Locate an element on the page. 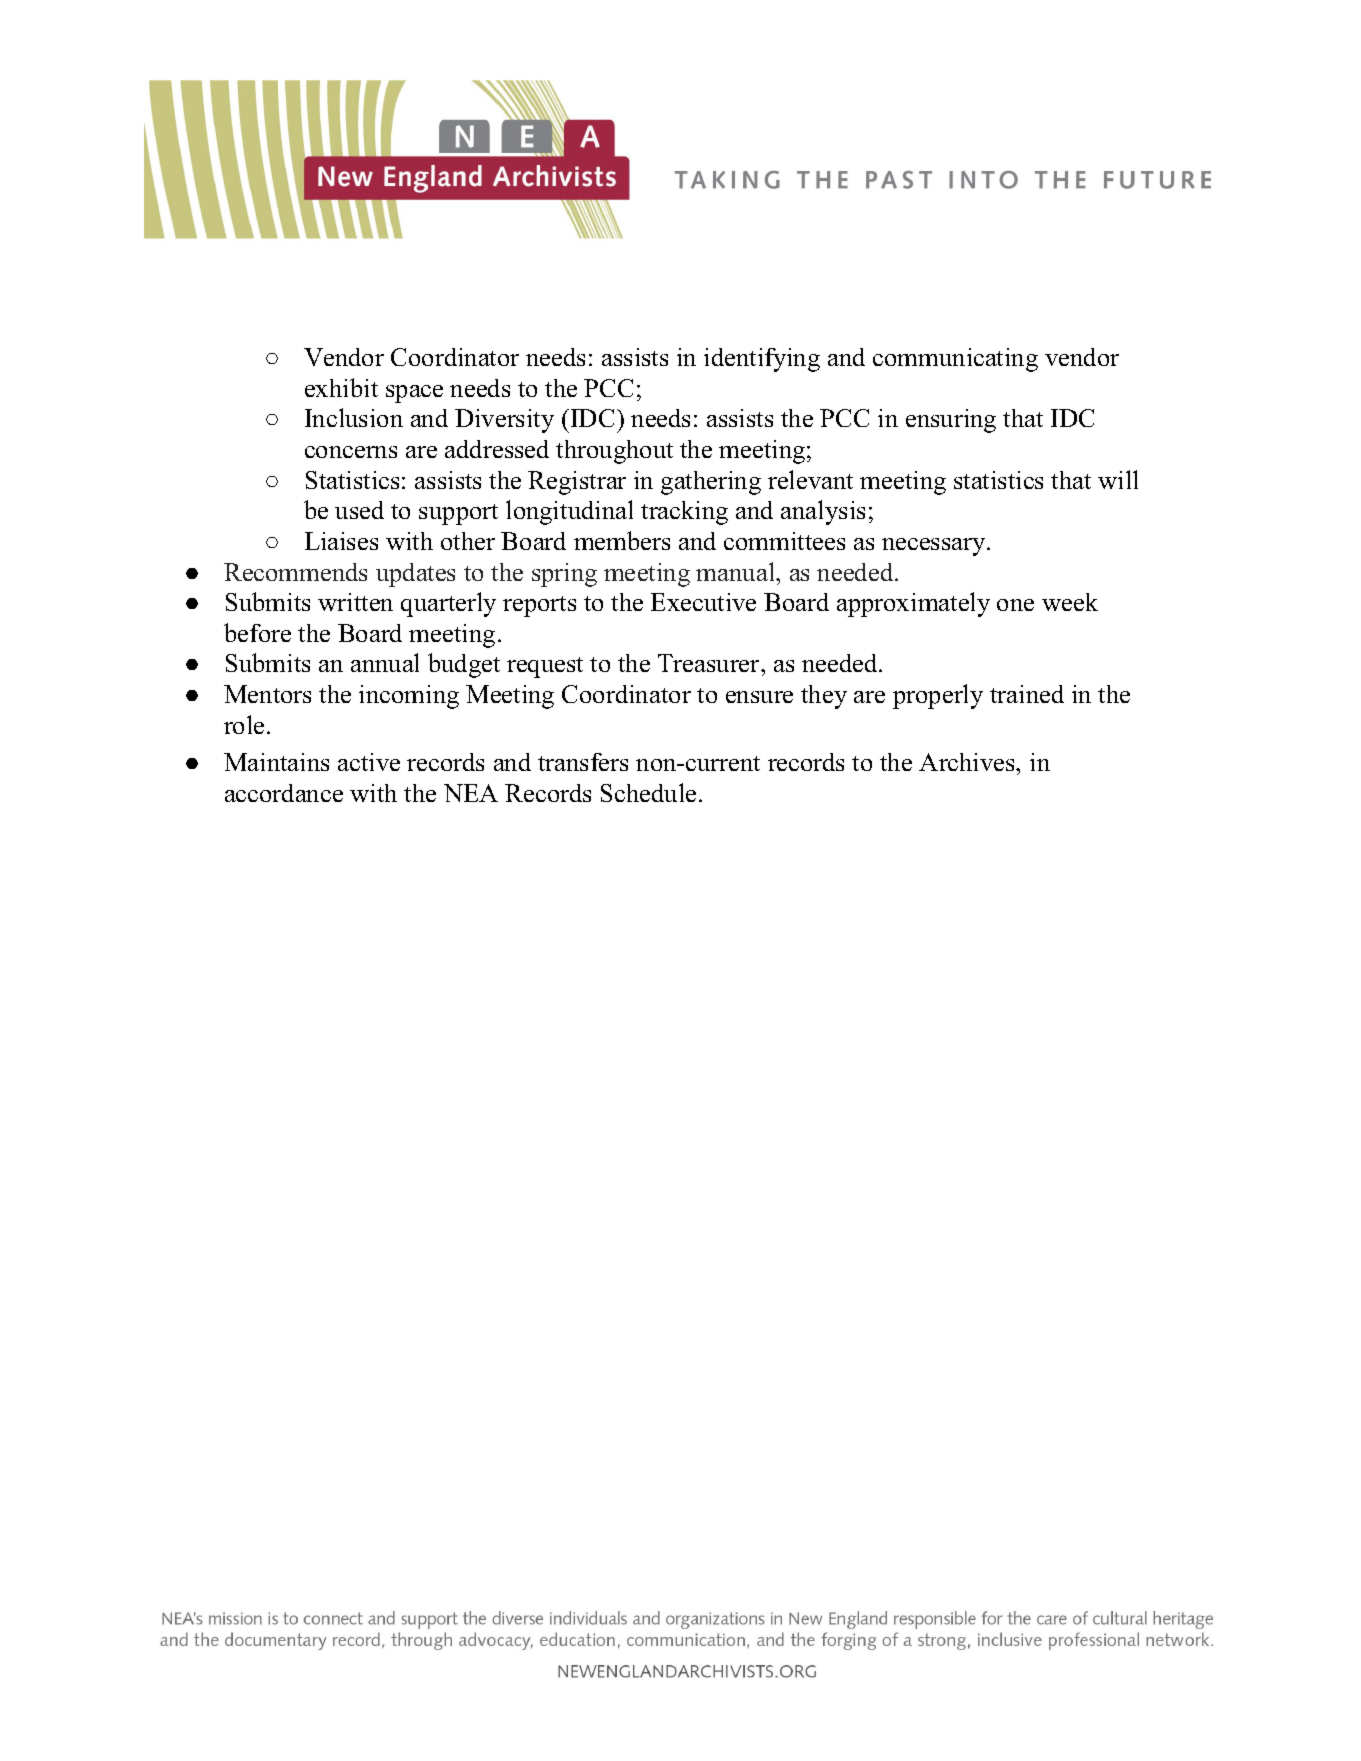 Image resolution: width=1361 pixels, height=1761 pixels. manual is located at coordinates (737, 571).
